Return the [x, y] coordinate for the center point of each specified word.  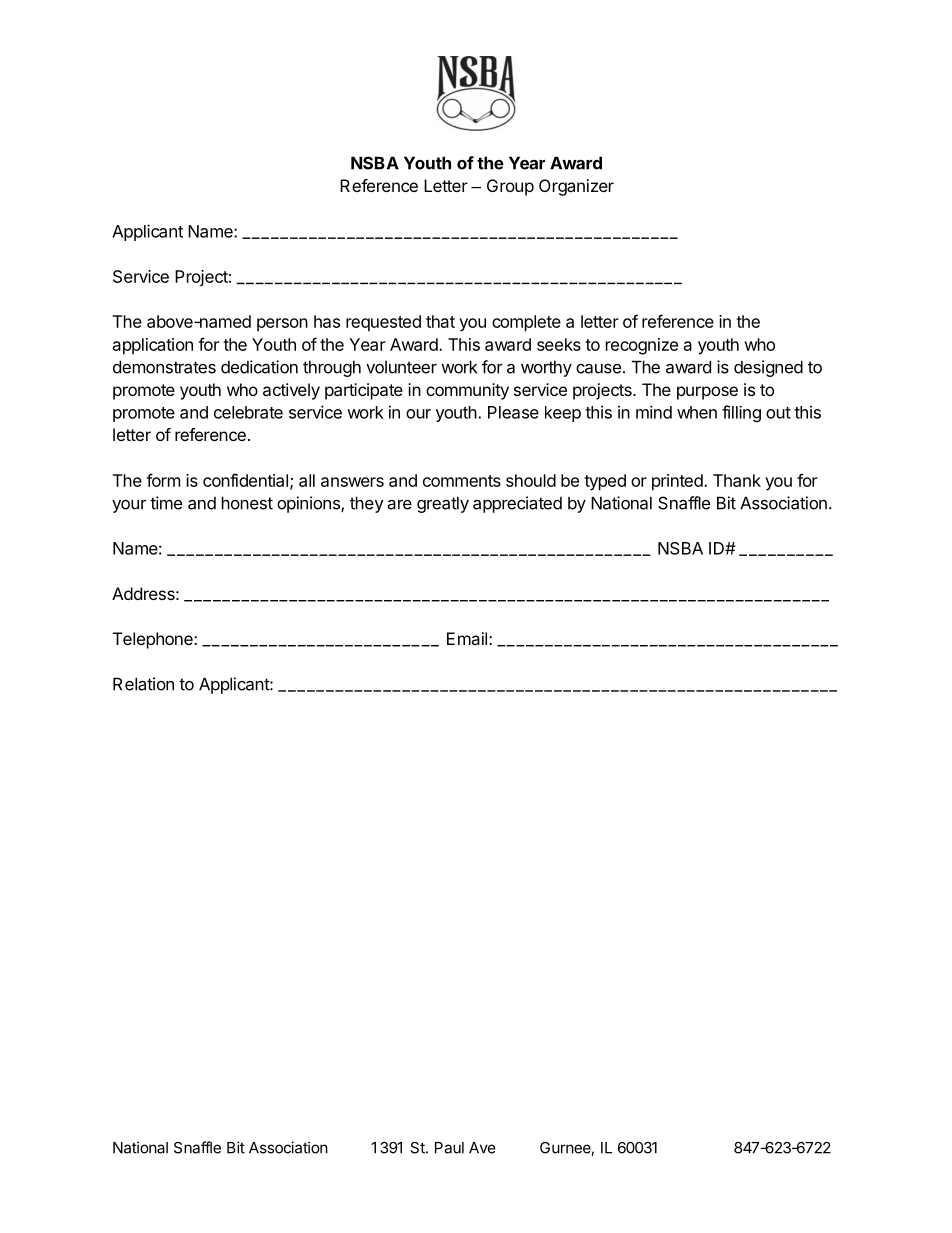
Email [467, 638]
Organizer [576, 187]
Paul [449, 1148]
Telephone [154, 640]
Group [510, 187]
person [282, 325]
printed [678, 482]
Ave [482, 1148]
